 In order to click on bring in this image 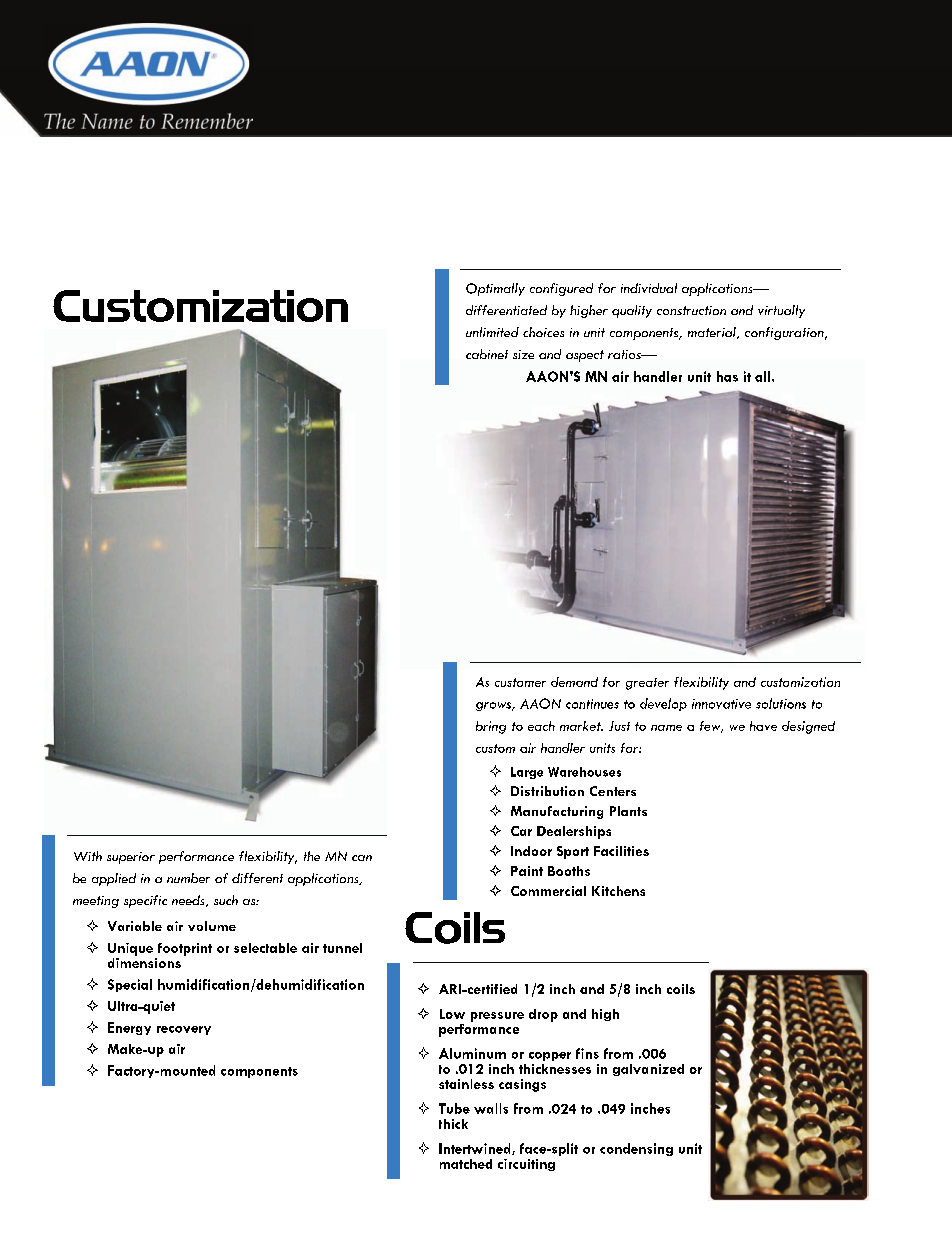, I will do `click(491, 727)`.
